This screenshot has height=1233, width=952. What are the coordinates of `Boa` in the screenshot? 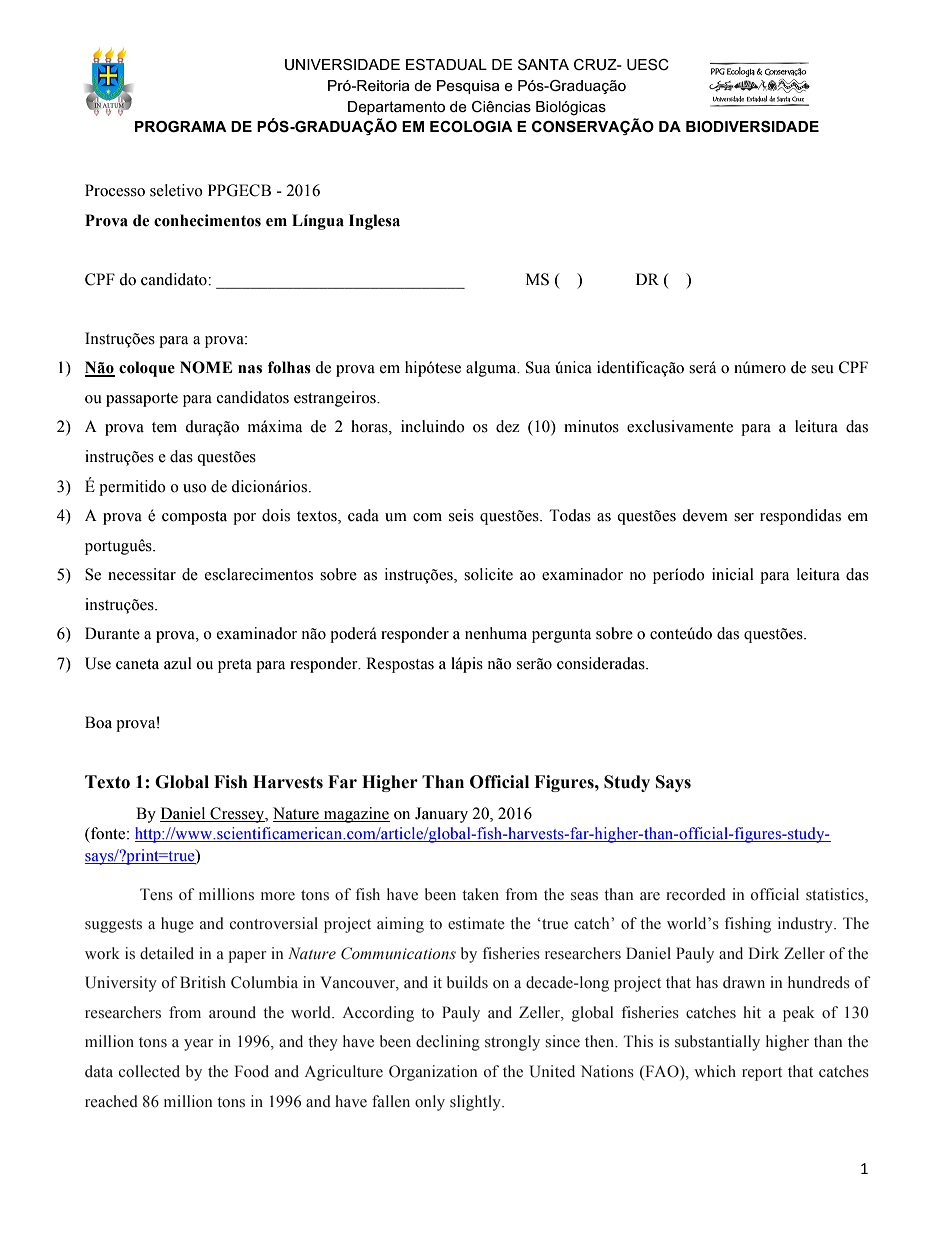 It's located at (98, 722).
